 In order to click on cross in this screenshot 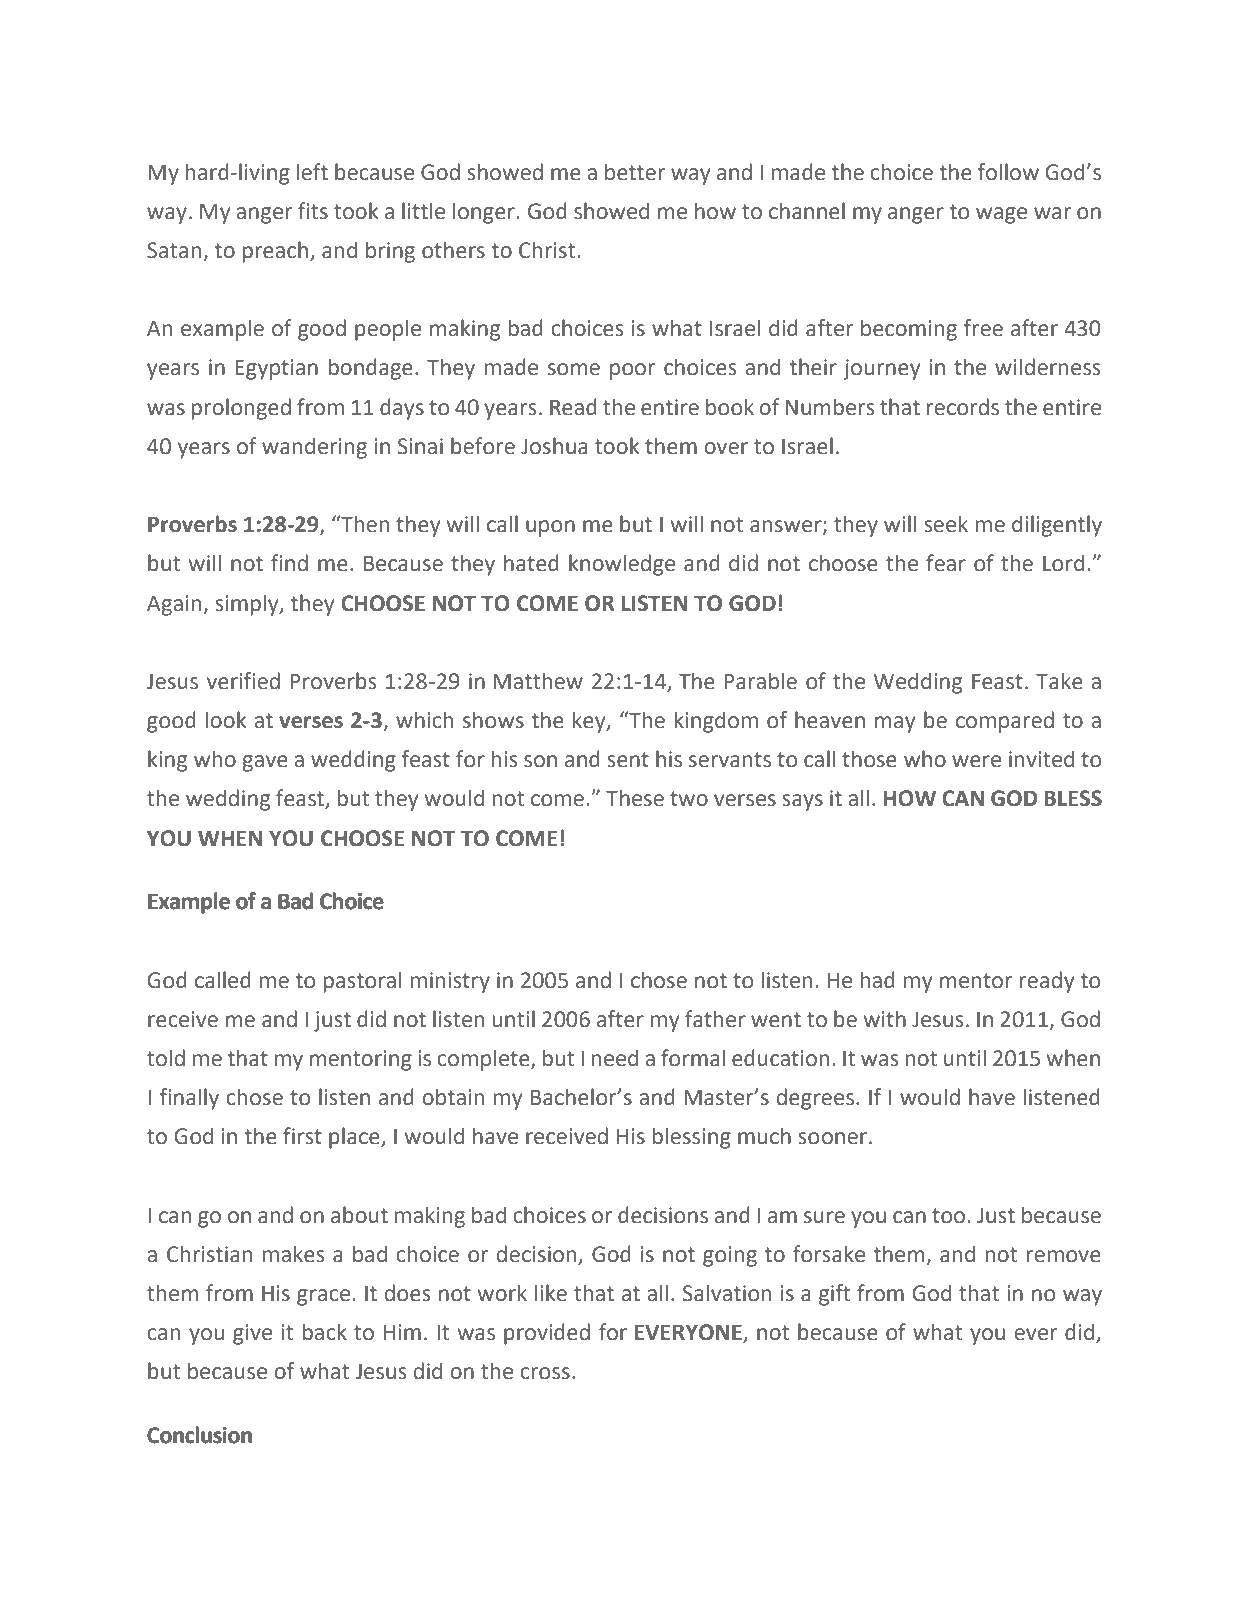, I will do `click(545, 1373)`.
